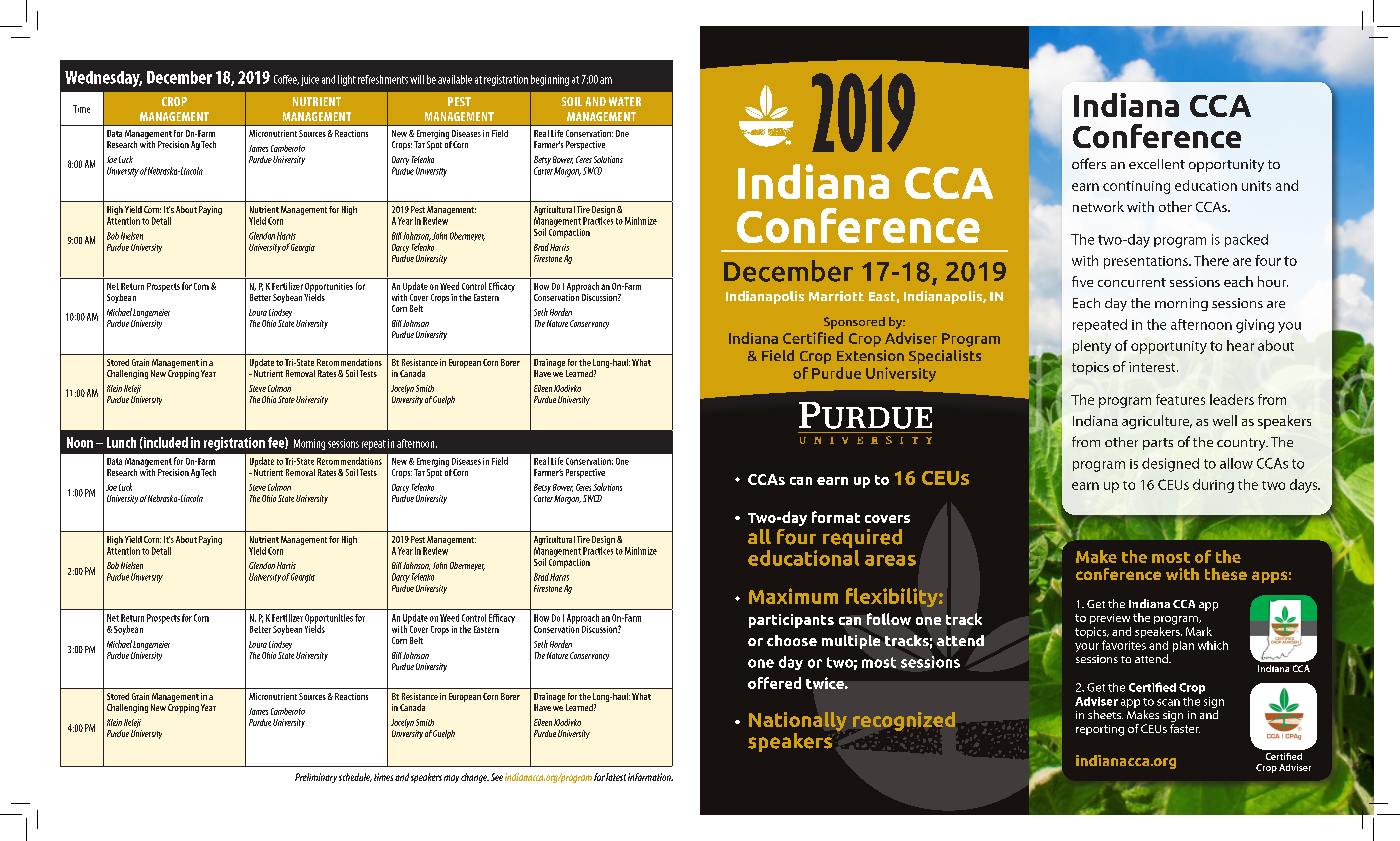  Describe the element at coordinates (854, 323) in the document. I see `Sponsored` at that location.
